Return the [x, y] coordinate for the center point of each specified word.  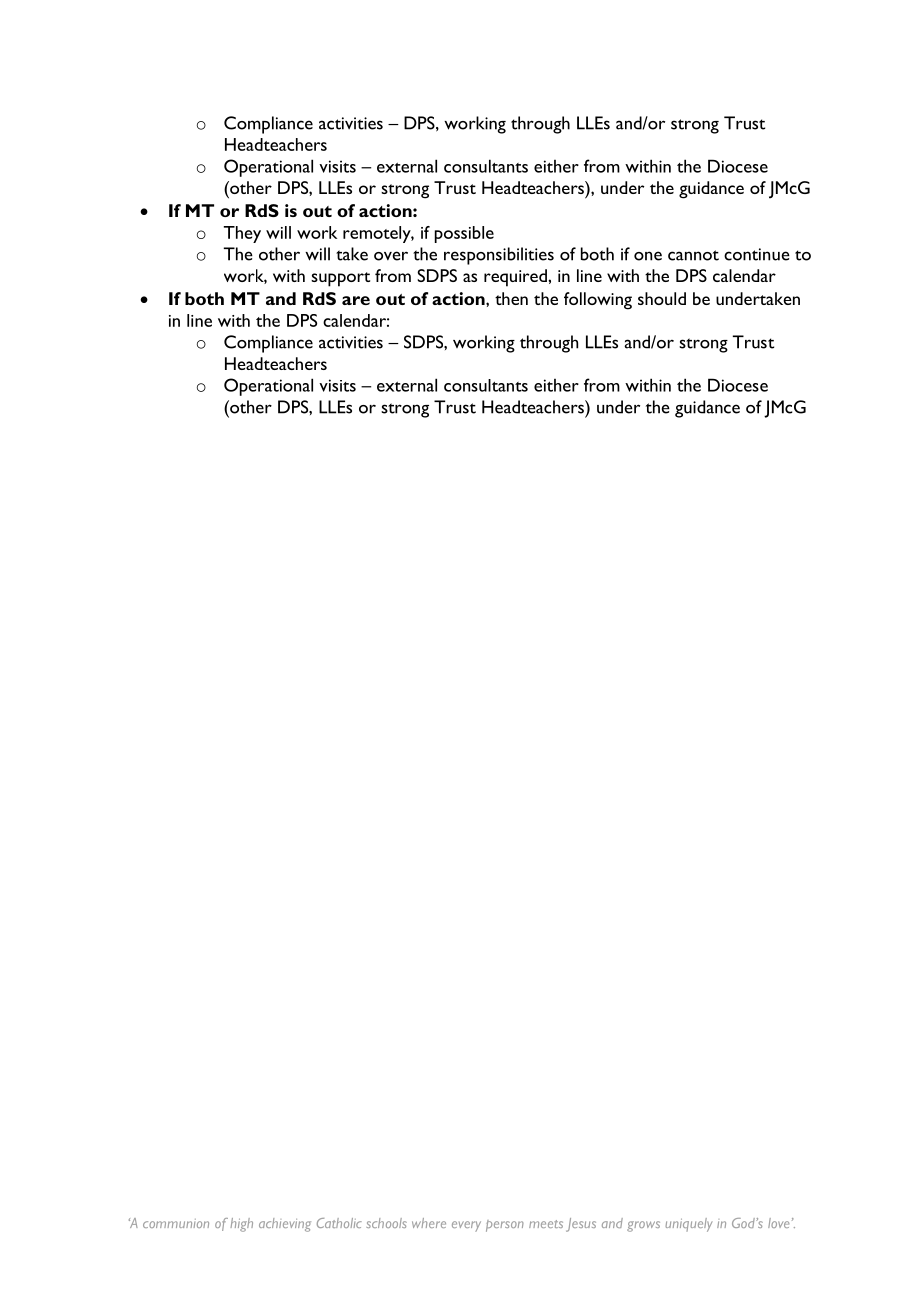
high [241, 1225]
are [356, 300]
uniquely [688, 1225]
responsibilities [499, 256]
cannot [693, 255]
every [466, 1226]
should [662, 298]
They [242, 234]
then [511, 298]
